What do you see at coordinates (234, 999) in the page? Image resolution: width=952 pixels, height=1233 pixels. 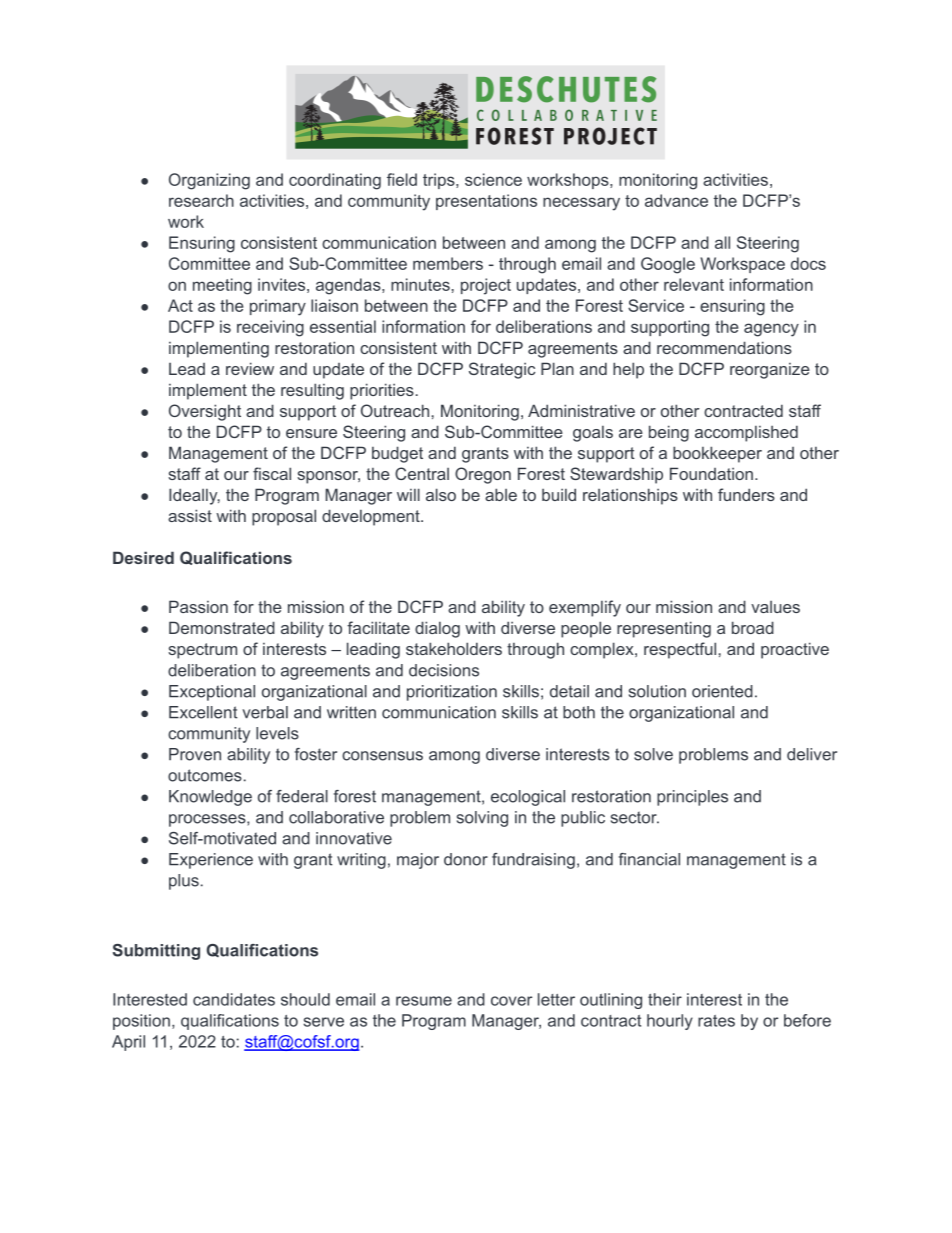 I see `candidates` at bounding box center [234, 999].
